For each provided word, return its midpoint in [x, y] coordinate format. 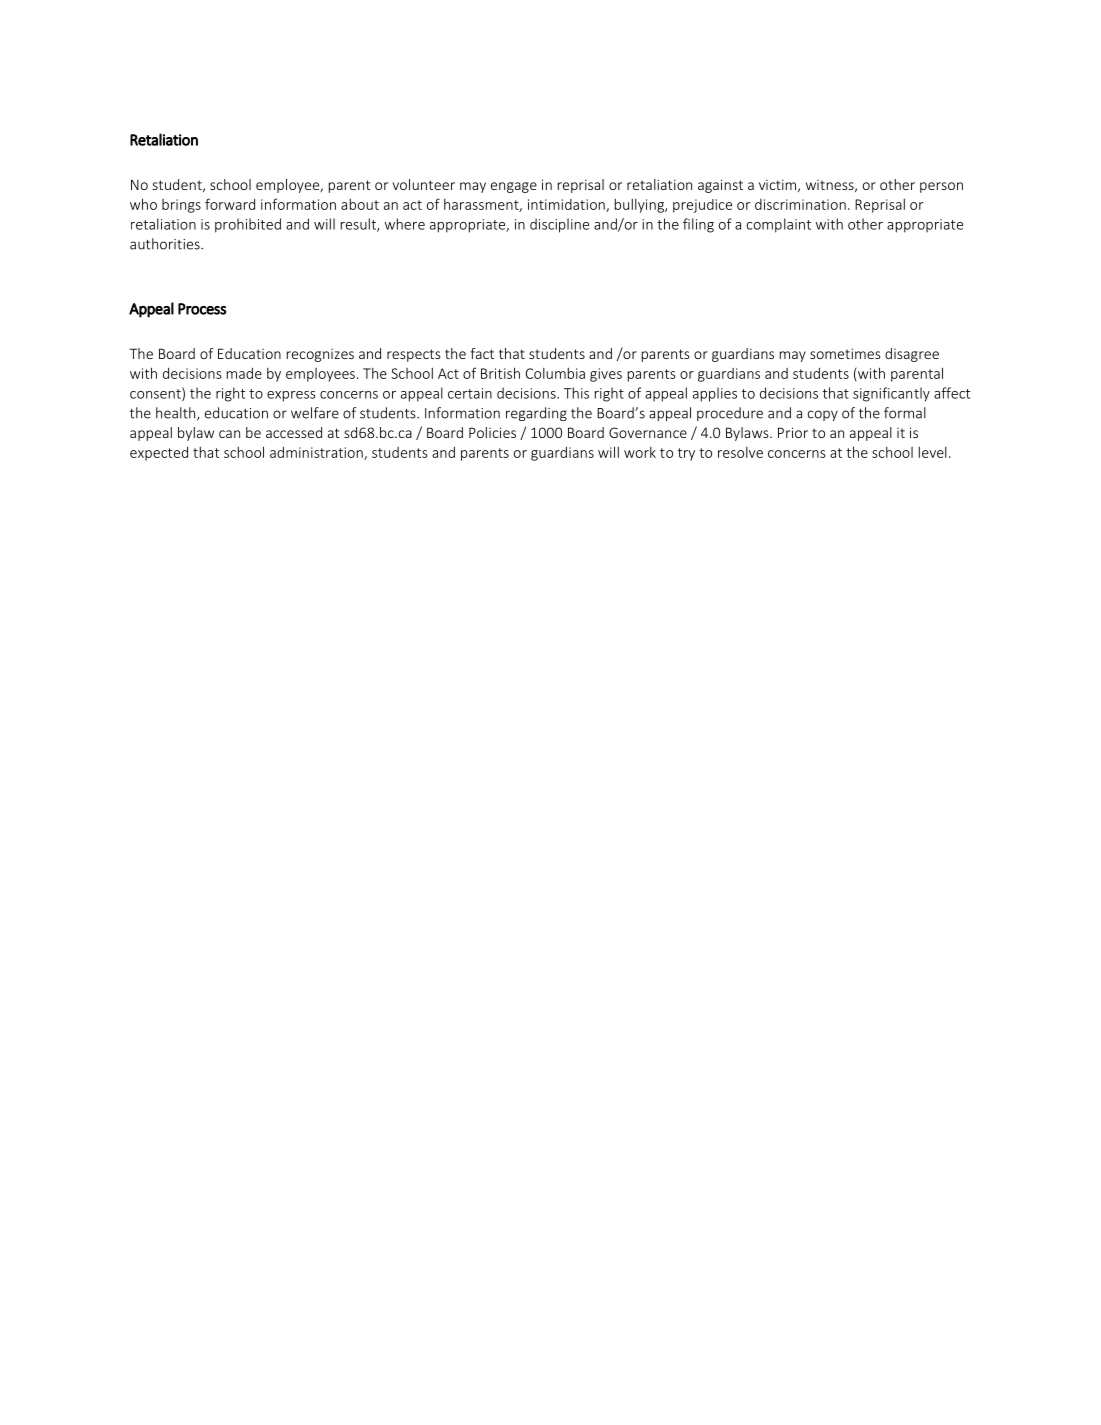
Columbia [555, 373]
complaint [779, 225]
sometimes [845, 353]
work [640, 452]
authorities [166, 244]
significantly [891, 394]
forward [230, 204]
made [244, 373]
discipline [559, 225]
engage [514, 187]
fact [482, 353]
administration [317, 453]
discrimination [800, 204]
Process [202, 309]
